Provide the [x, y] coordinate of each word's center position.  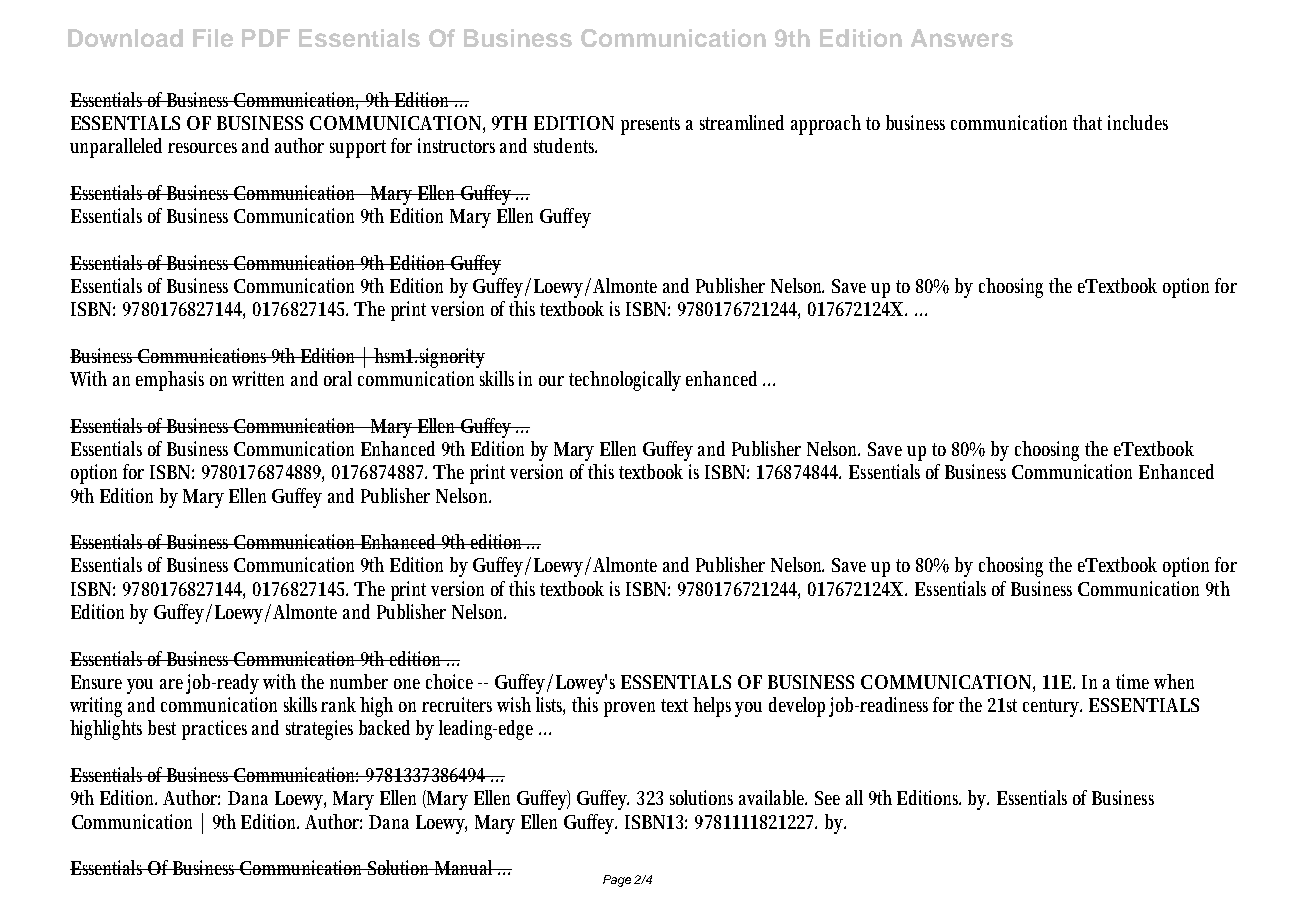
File [213, 38]
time [1132, 681]
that [1087, 122]
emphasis [170, 381]
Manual [465, 867]
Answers [962, 38]
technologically [625, 381]
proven [629, 709]
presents [650, 126]
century [1052, 708]
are [171, 684]
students [565, 145]
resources [202, 148]
